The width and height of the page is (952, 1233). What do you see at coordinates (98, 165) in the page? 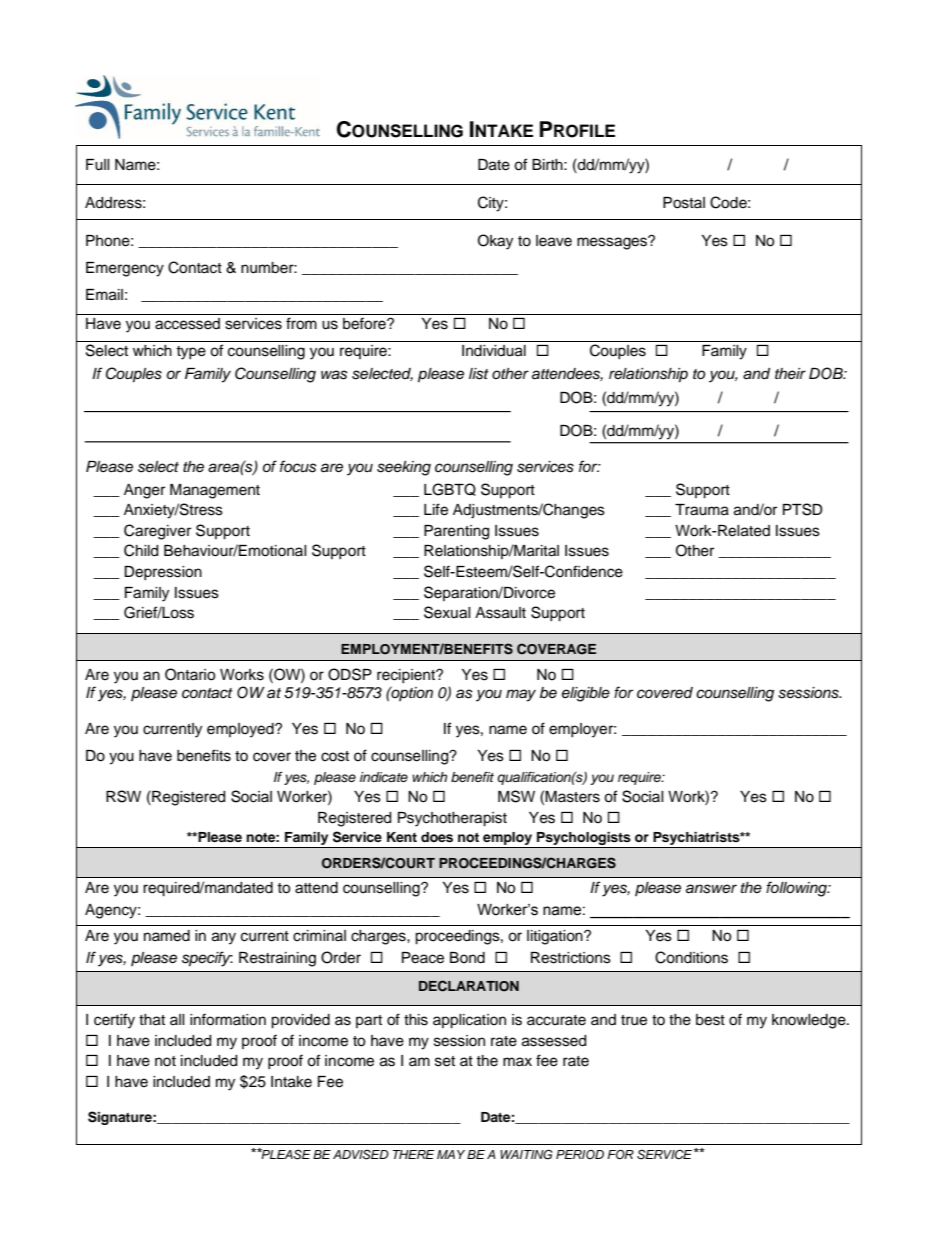
I see `Full` at bounding box center [98, 165].
